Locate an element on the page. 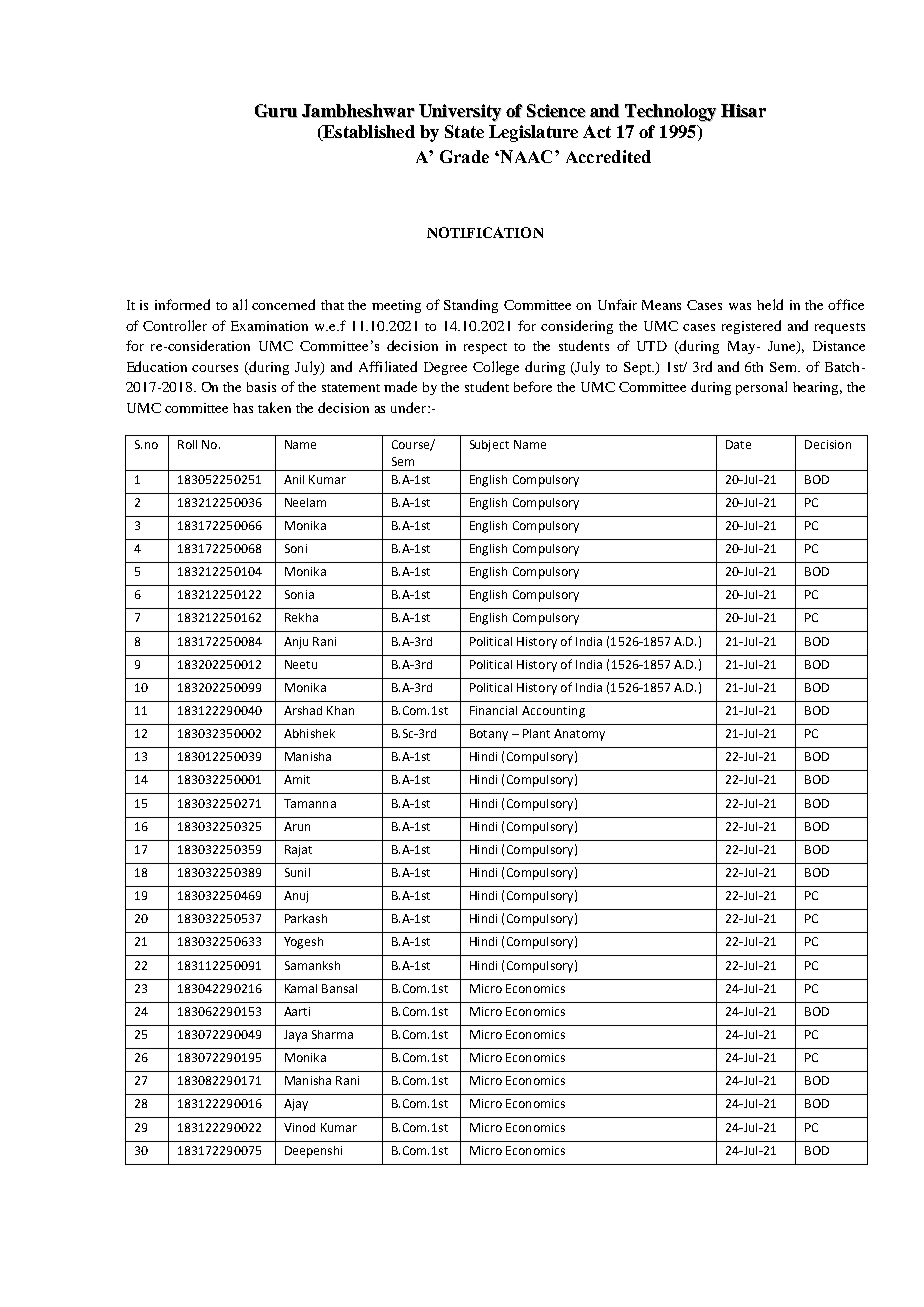 This image has width=924, height=1307. Accredited is located at coordinates (608, 156).
